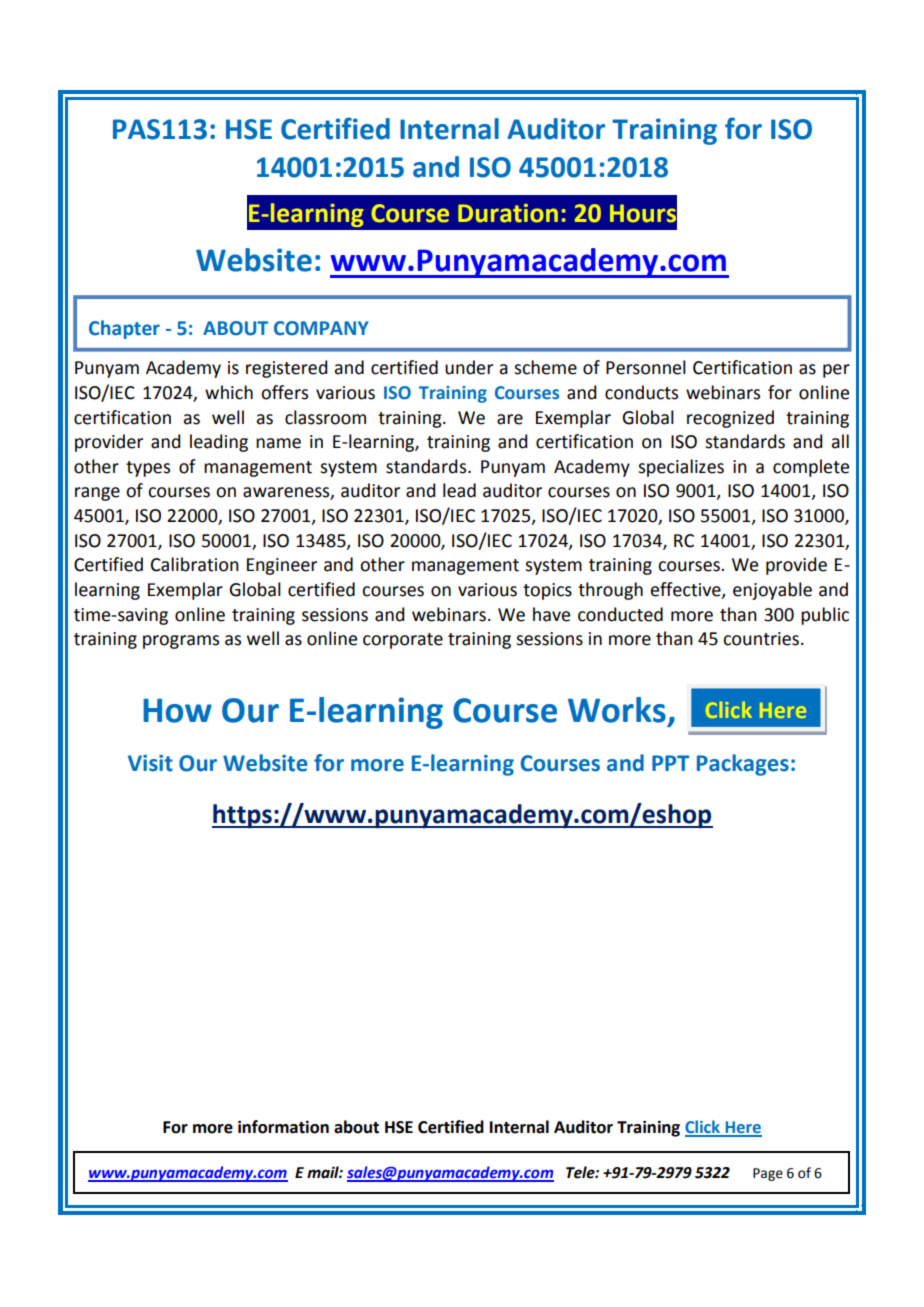 This screenshot has width=924, height=1307. Describe the element at coordinates (743, 765) in the screenshot. I see `Packages` at that location.
